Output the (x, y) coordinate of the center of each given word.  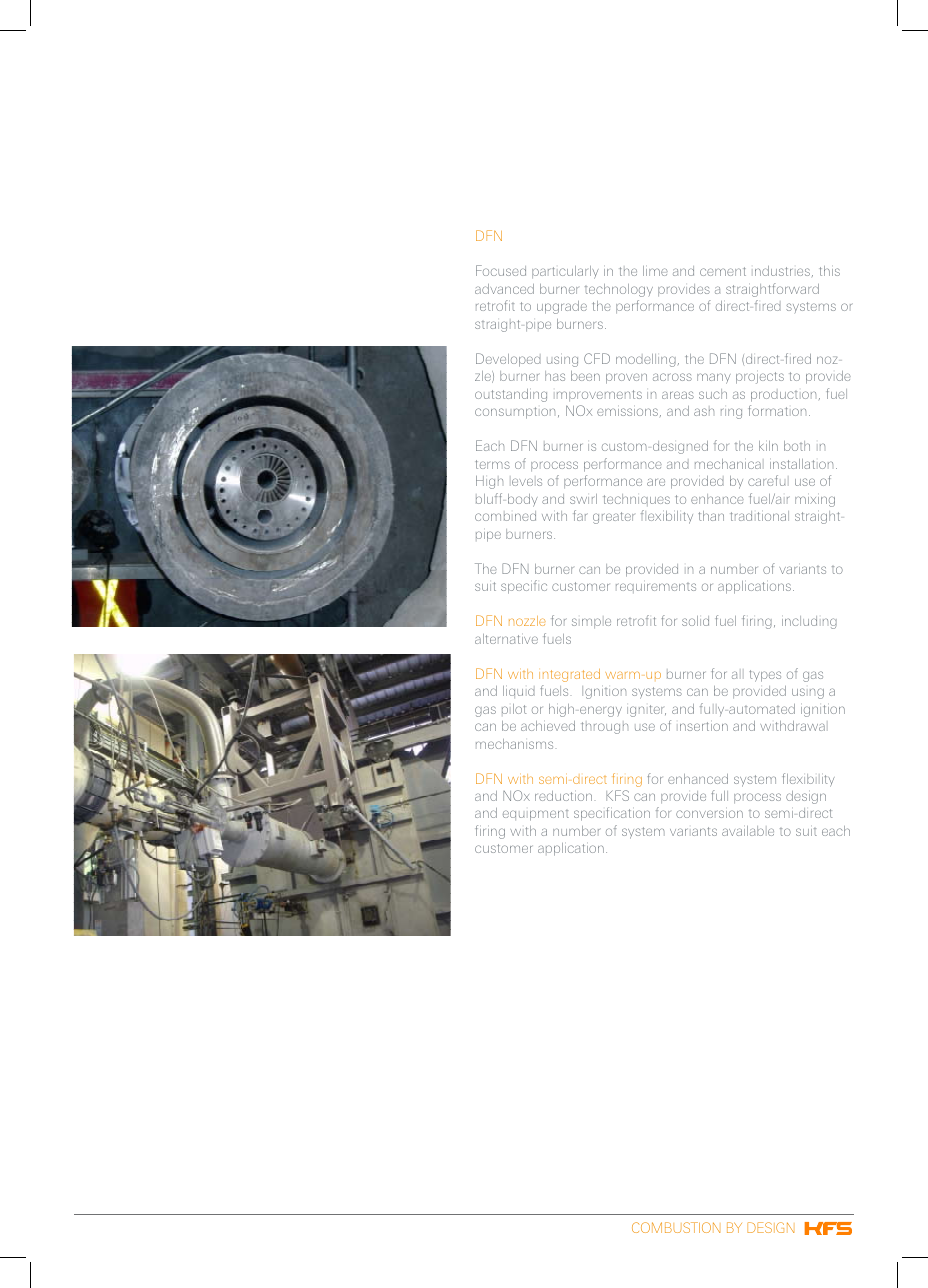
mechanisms (514, 744)
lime (655, 271)
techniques (636, 500)
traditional (759, 516)
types (765, 676)
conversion (709, 814)
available (748, 831)
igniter (646, 711)
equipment (536, 815)
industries (782, 271)
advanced (504, 289)
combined (505, 516)
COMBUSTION (676, 1227)
